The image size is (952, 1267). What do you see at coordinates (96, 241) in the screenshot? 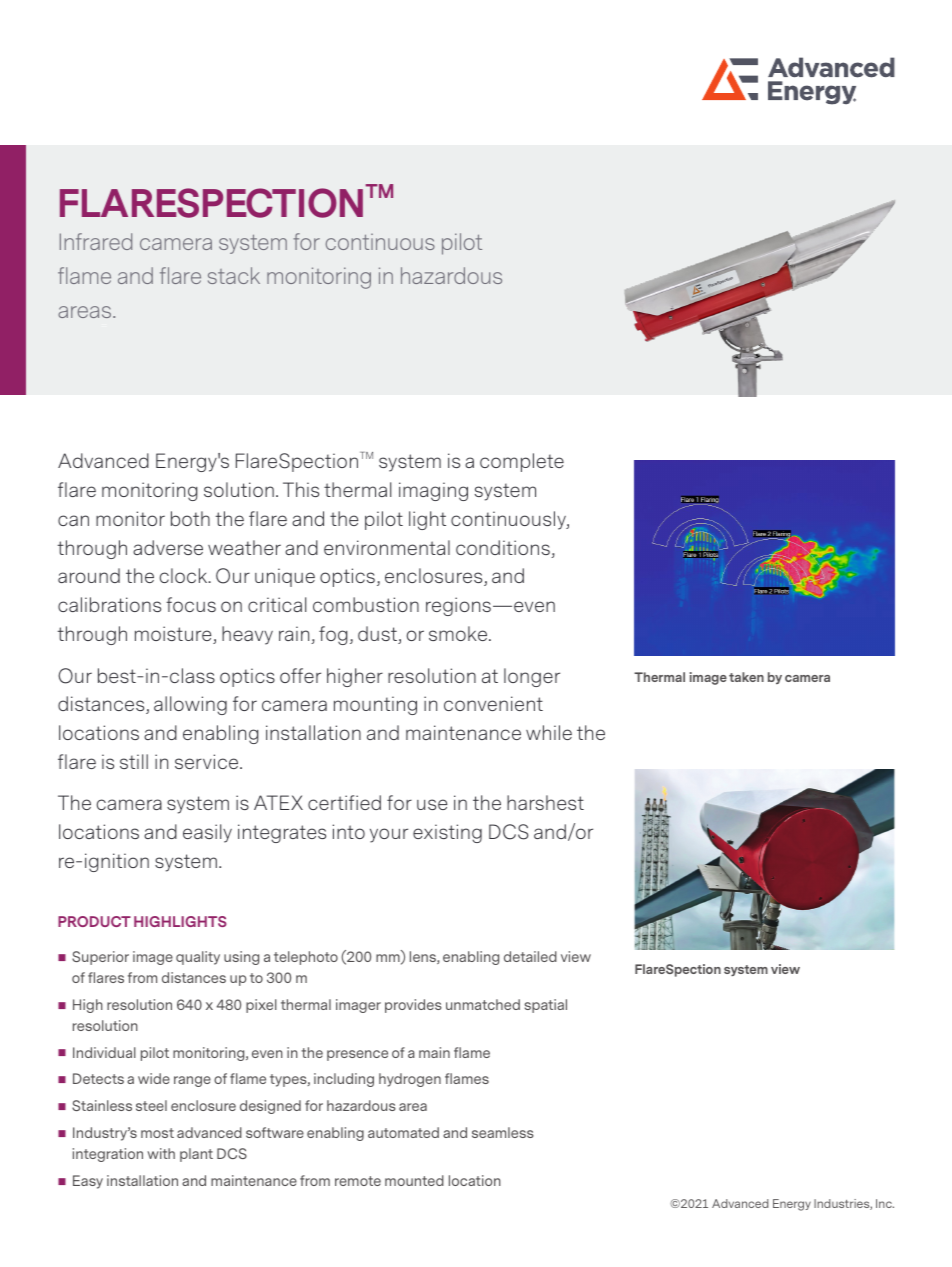
I see `Infrared` at bounding box center [96, 241].
